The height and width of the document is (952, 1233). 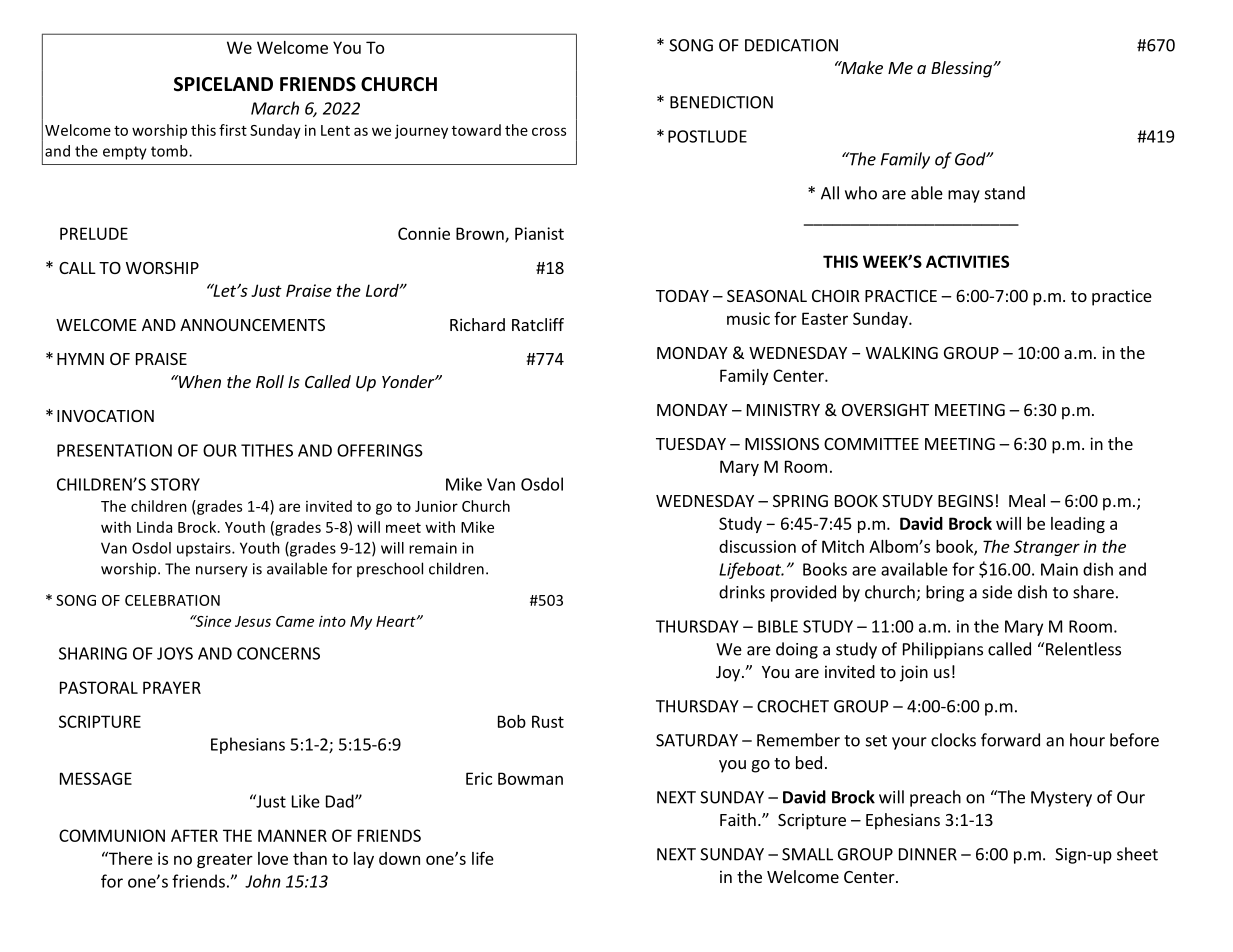 I want to click on greater, so click(x=225, y=860).
